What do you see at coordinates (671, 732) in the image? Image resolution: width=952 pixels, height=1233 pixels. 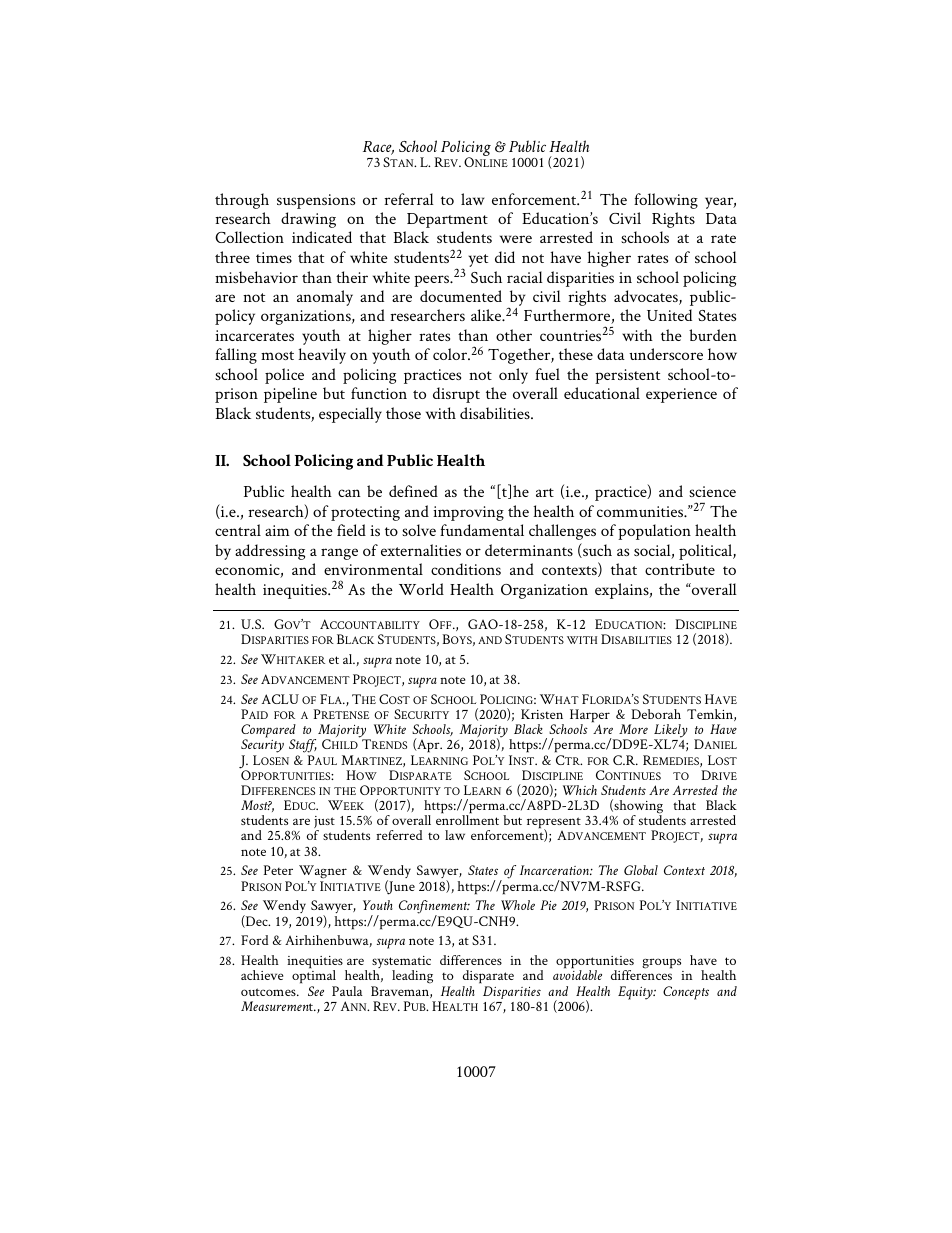 I see `Likely` at bounding box center [671, 732].
